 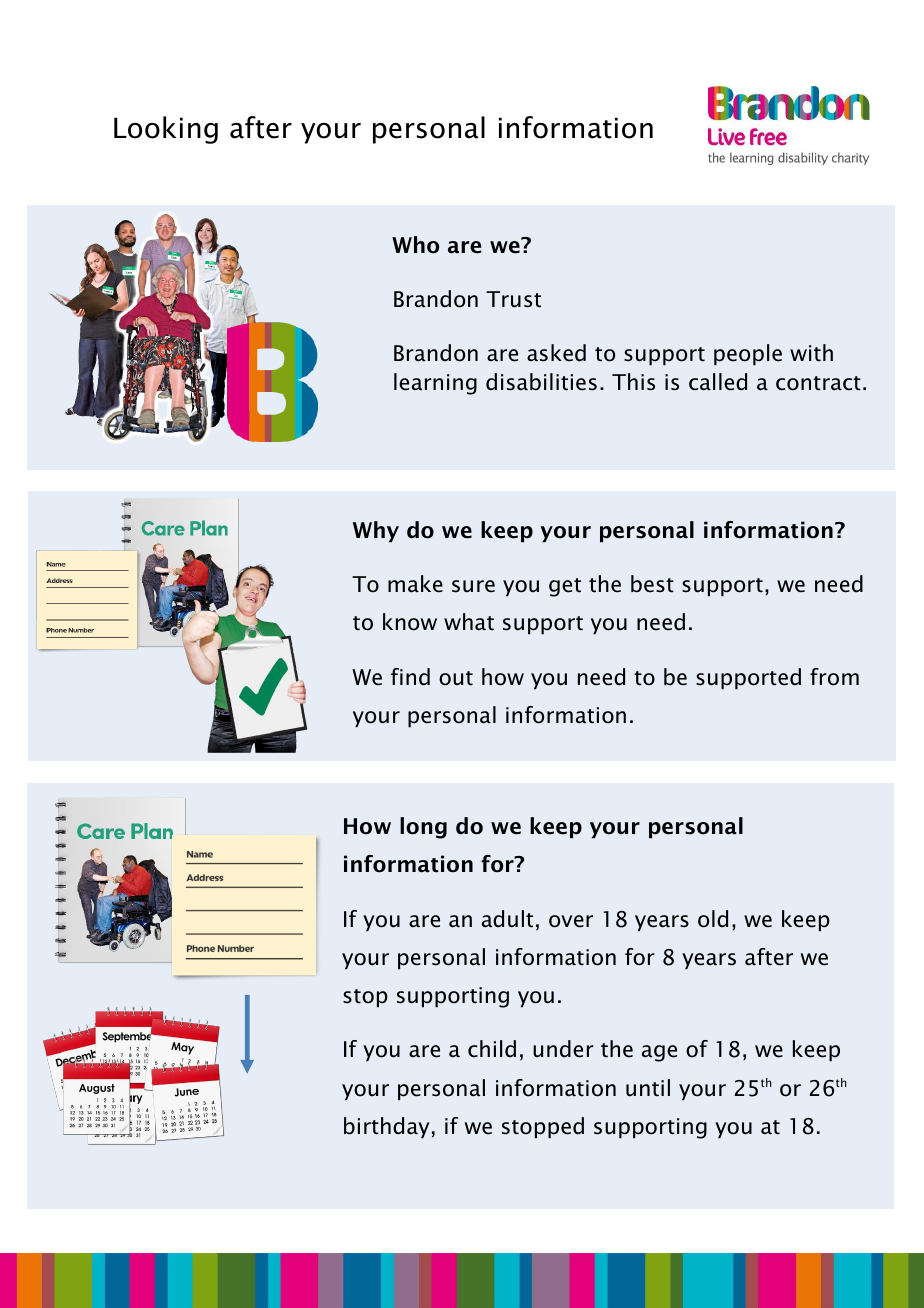 I want to click on Why, so click(x=376, y=532).
